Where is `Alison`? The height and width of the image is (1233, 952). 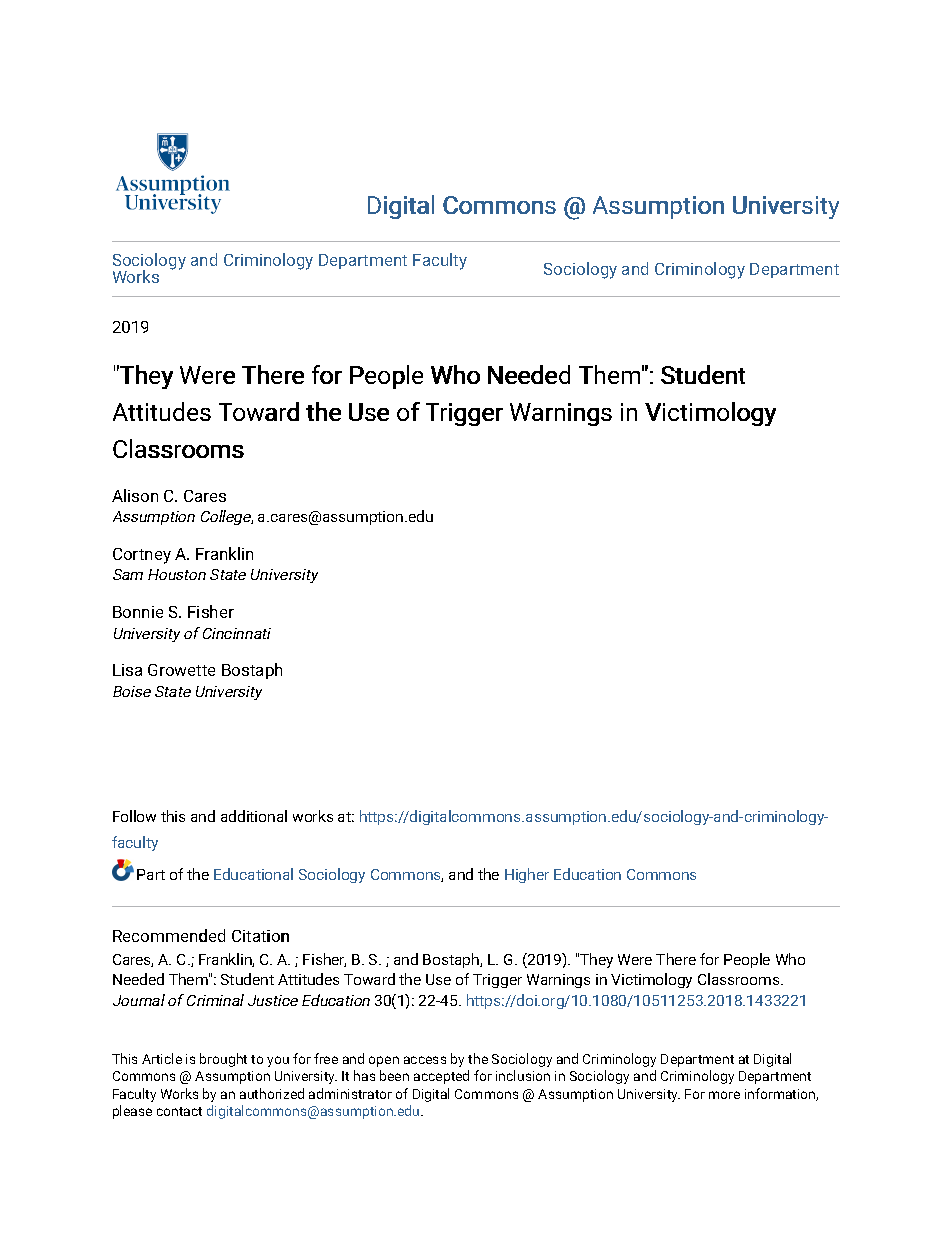 Alison is located at coordinates (135, 495).
